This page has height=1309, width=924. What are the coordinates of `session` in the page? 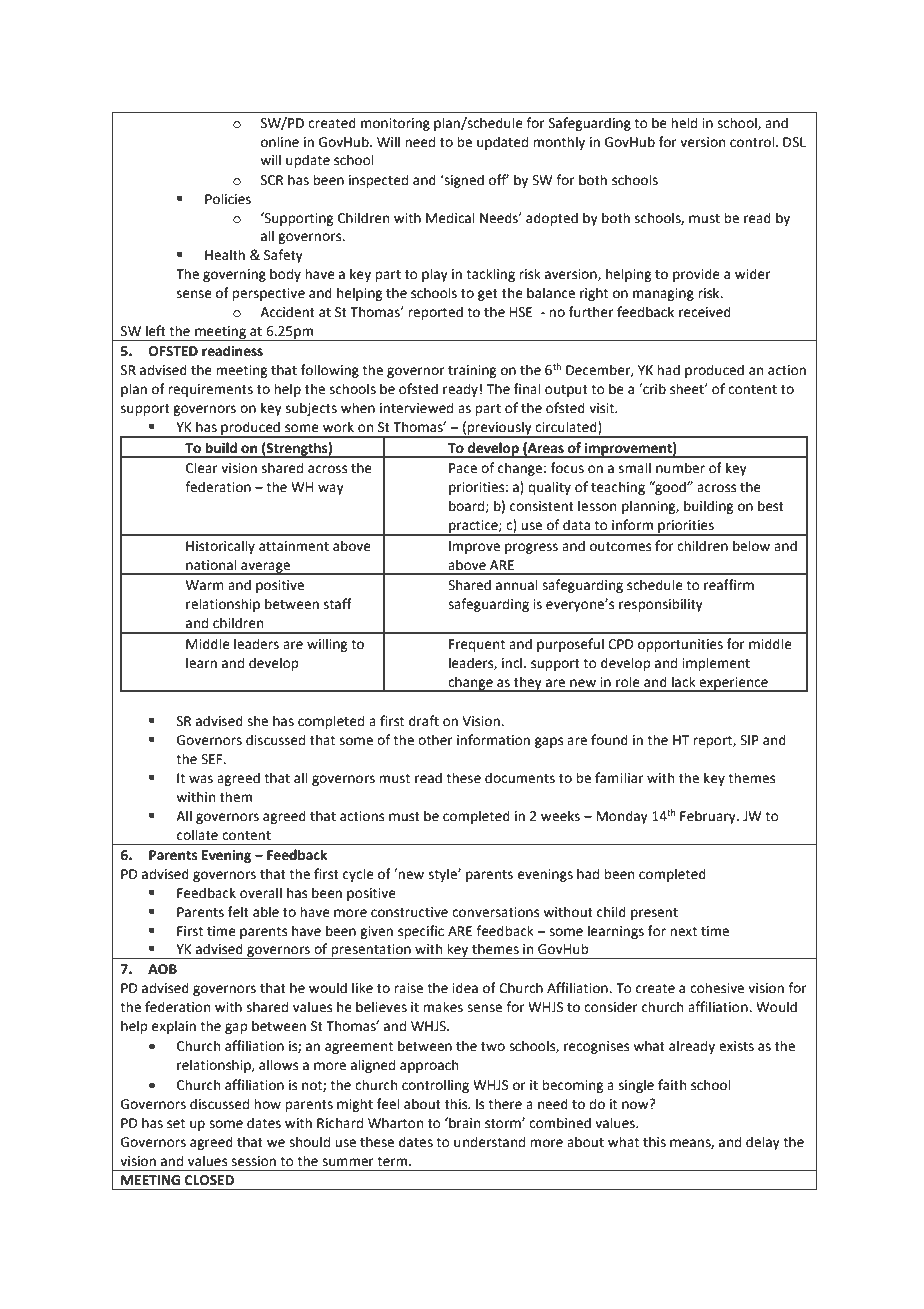 It's located at (253, 1161).
